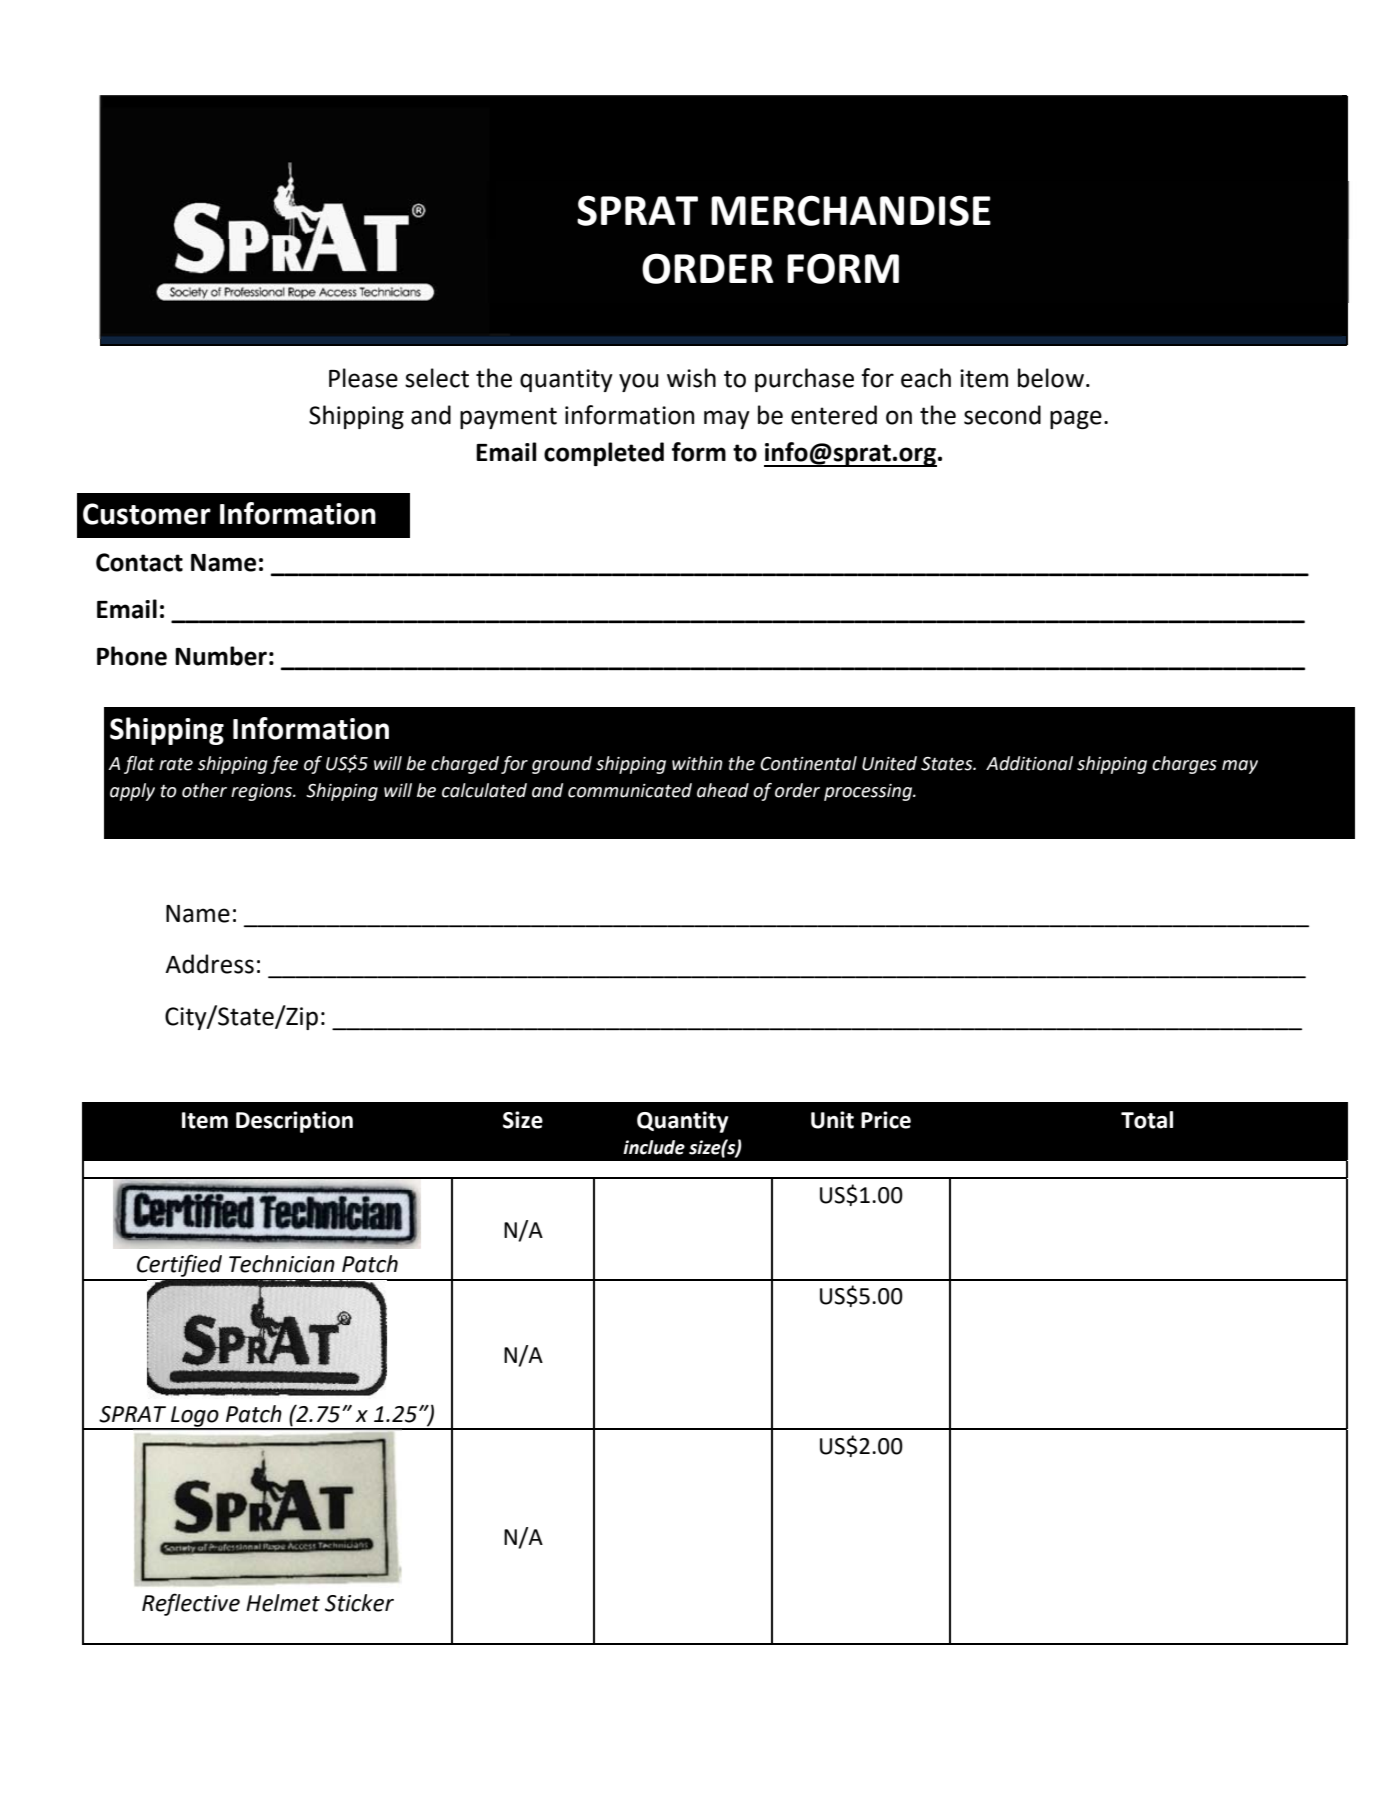 Image resolution: width=1398 pixels, height=1809 pixels. What do you see at coordinates (691, 378) in the image?
I see `wish` at bounding box center [691, 378].
